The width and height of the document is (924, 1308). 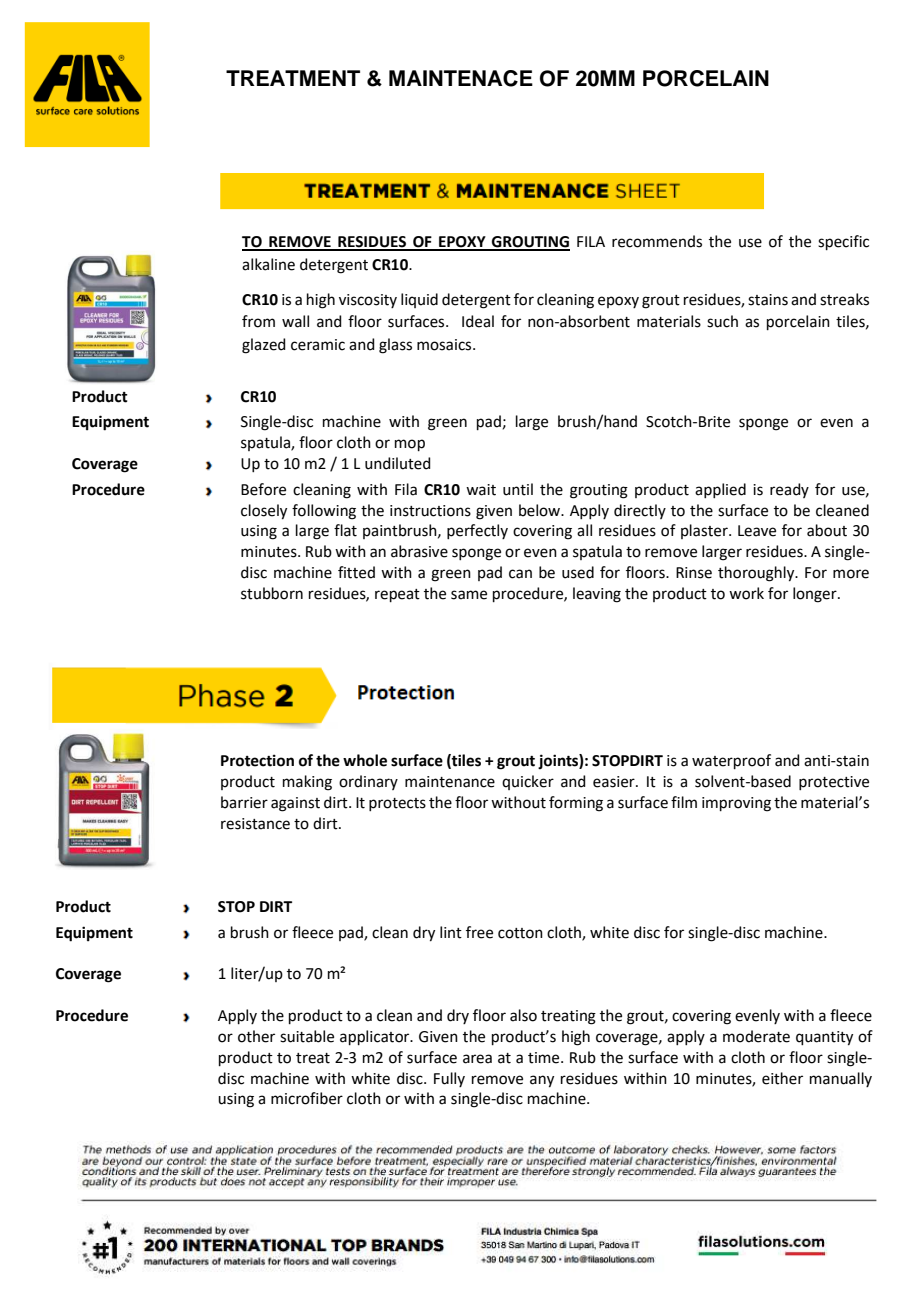 What do you see at coordinates (528, 782) in the document?
I see `quicker` at bounding box center [528, 782].
